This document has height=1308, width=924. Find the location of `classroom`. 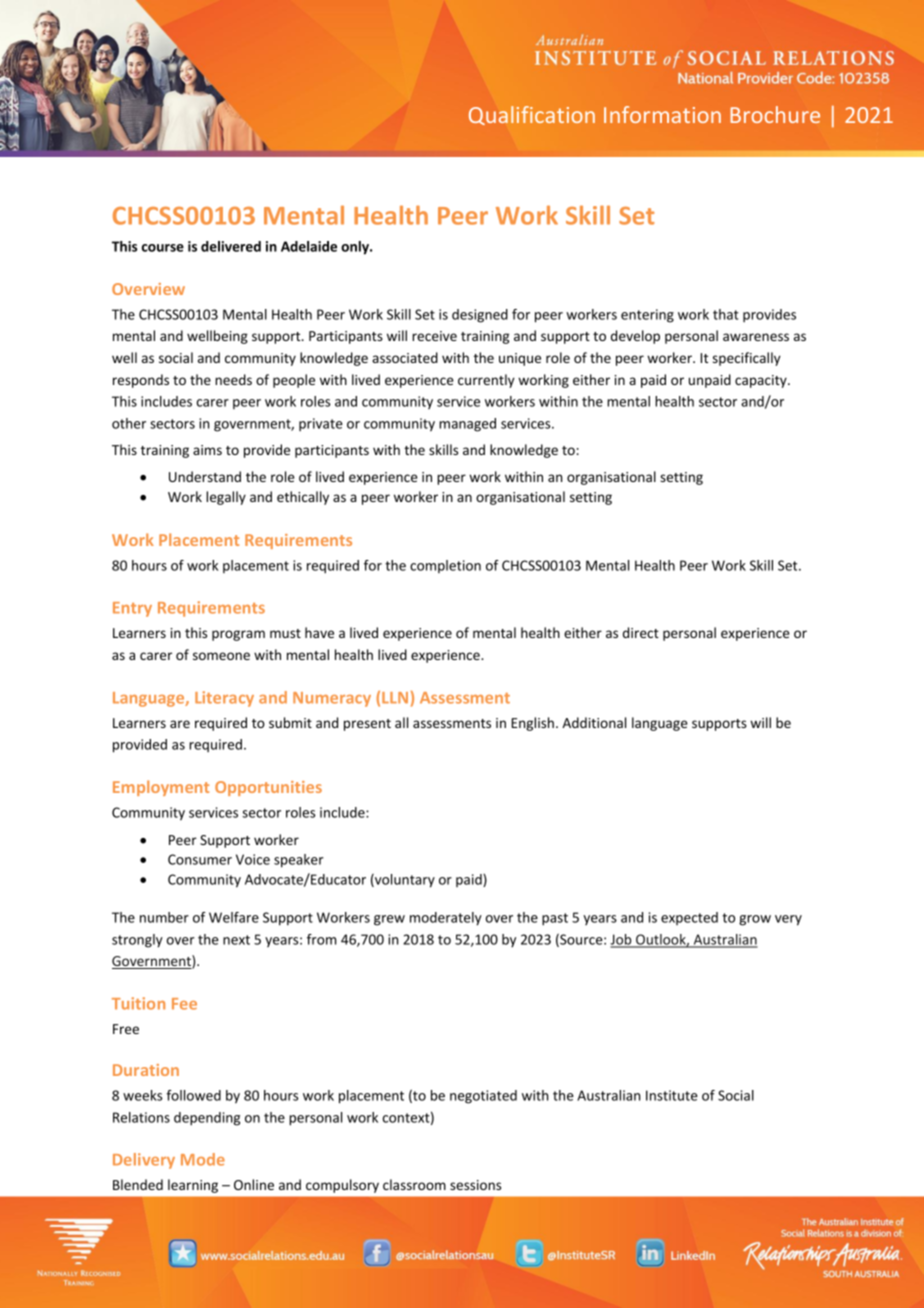

classroom is located at coordinates (414, 1184).
